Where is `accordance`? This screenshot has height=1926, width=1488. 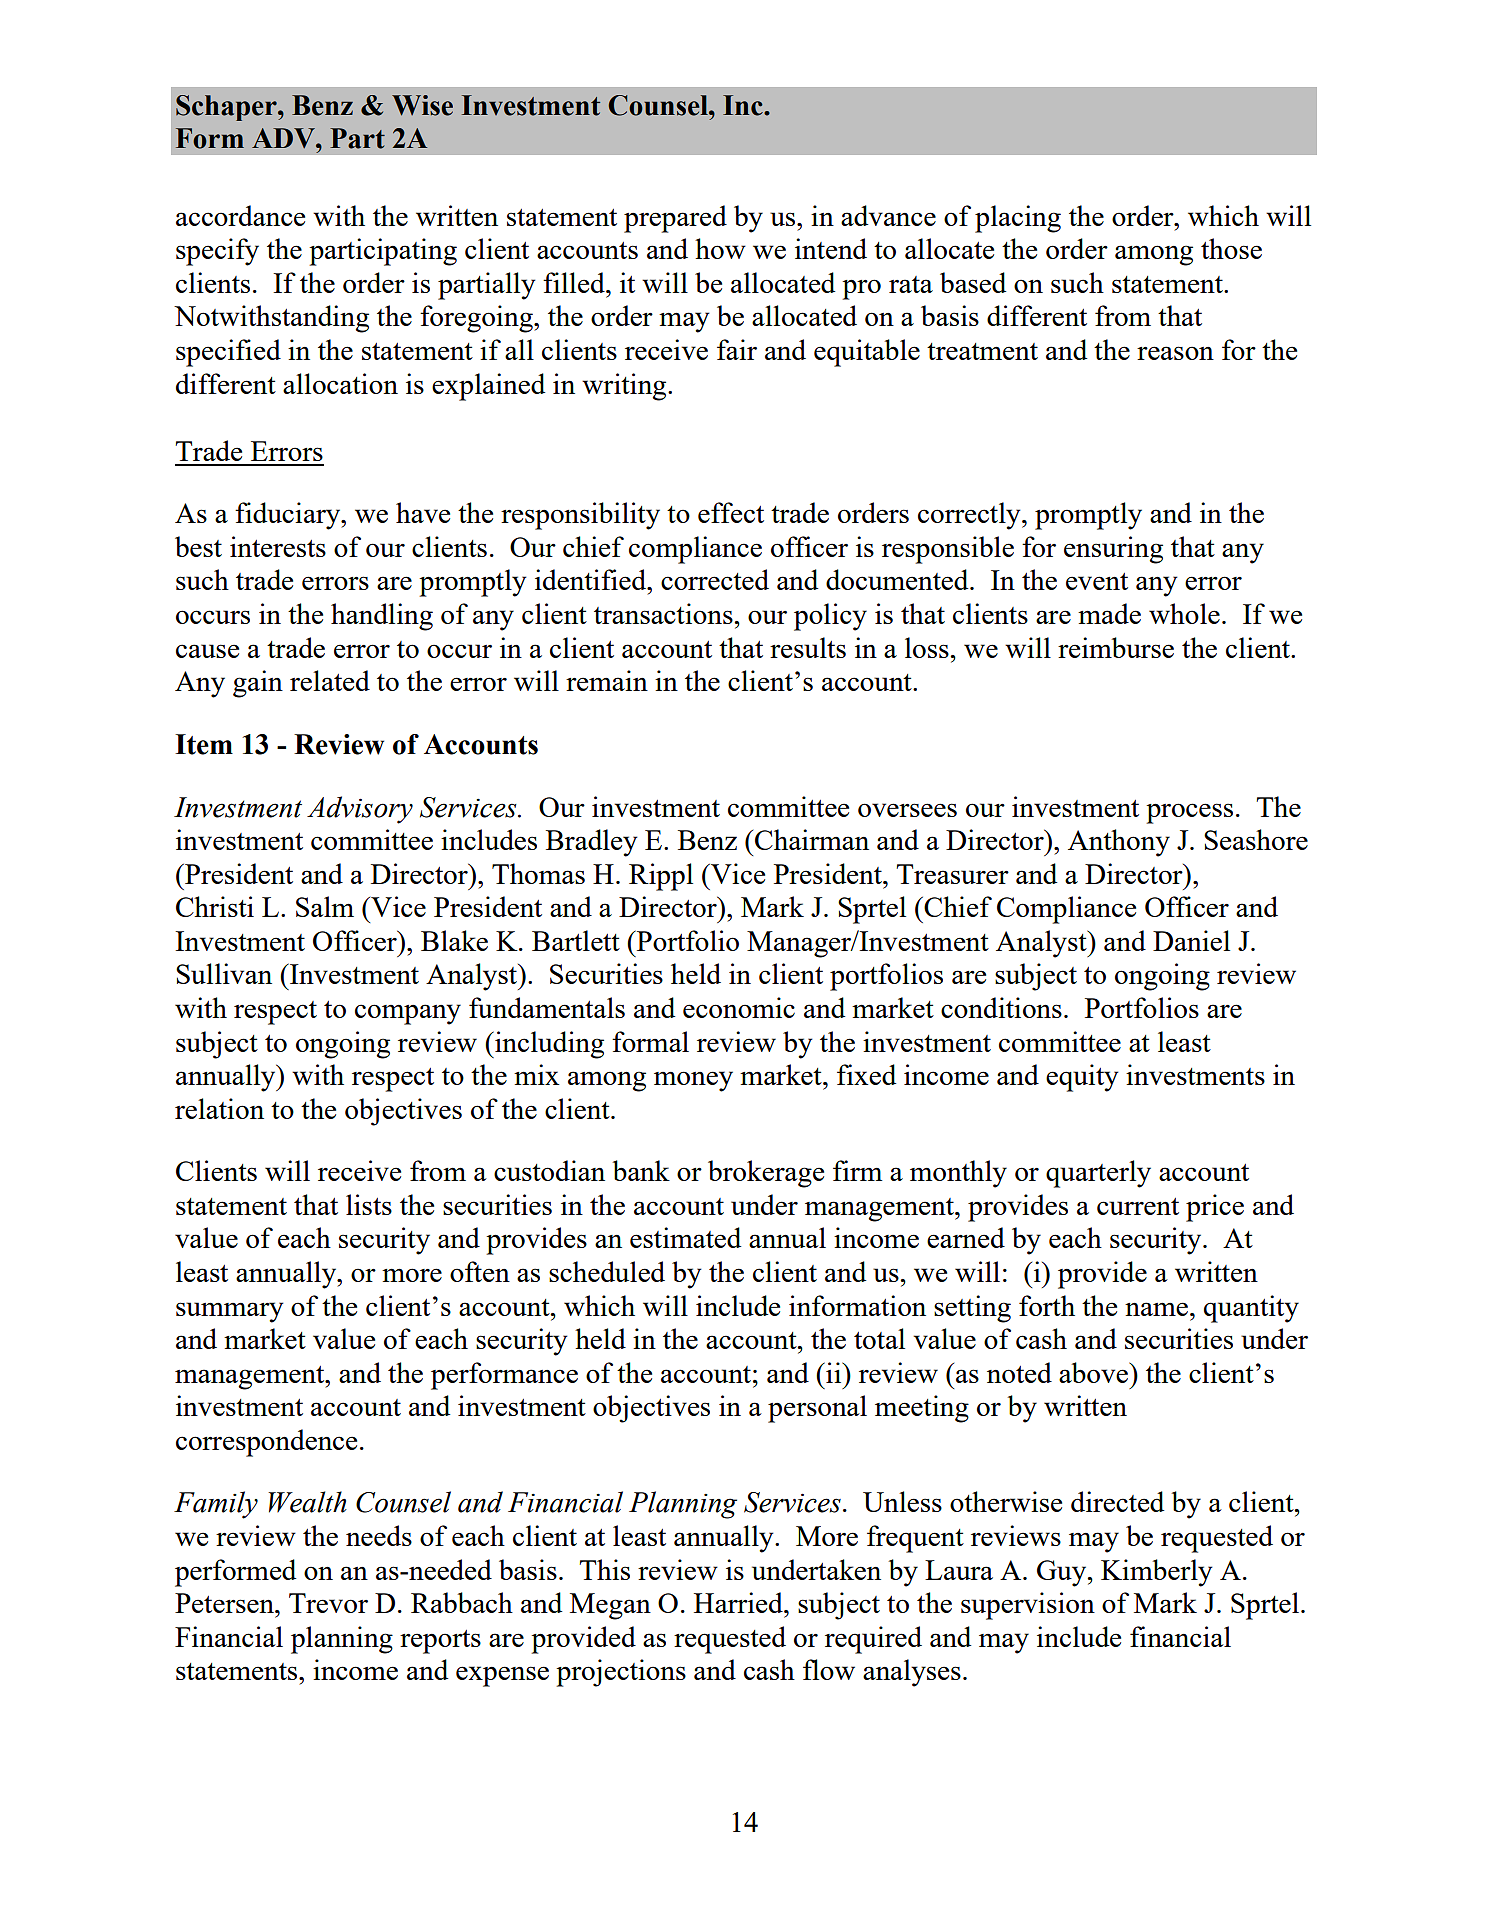
accordance is located at coordinates (240, 215).
